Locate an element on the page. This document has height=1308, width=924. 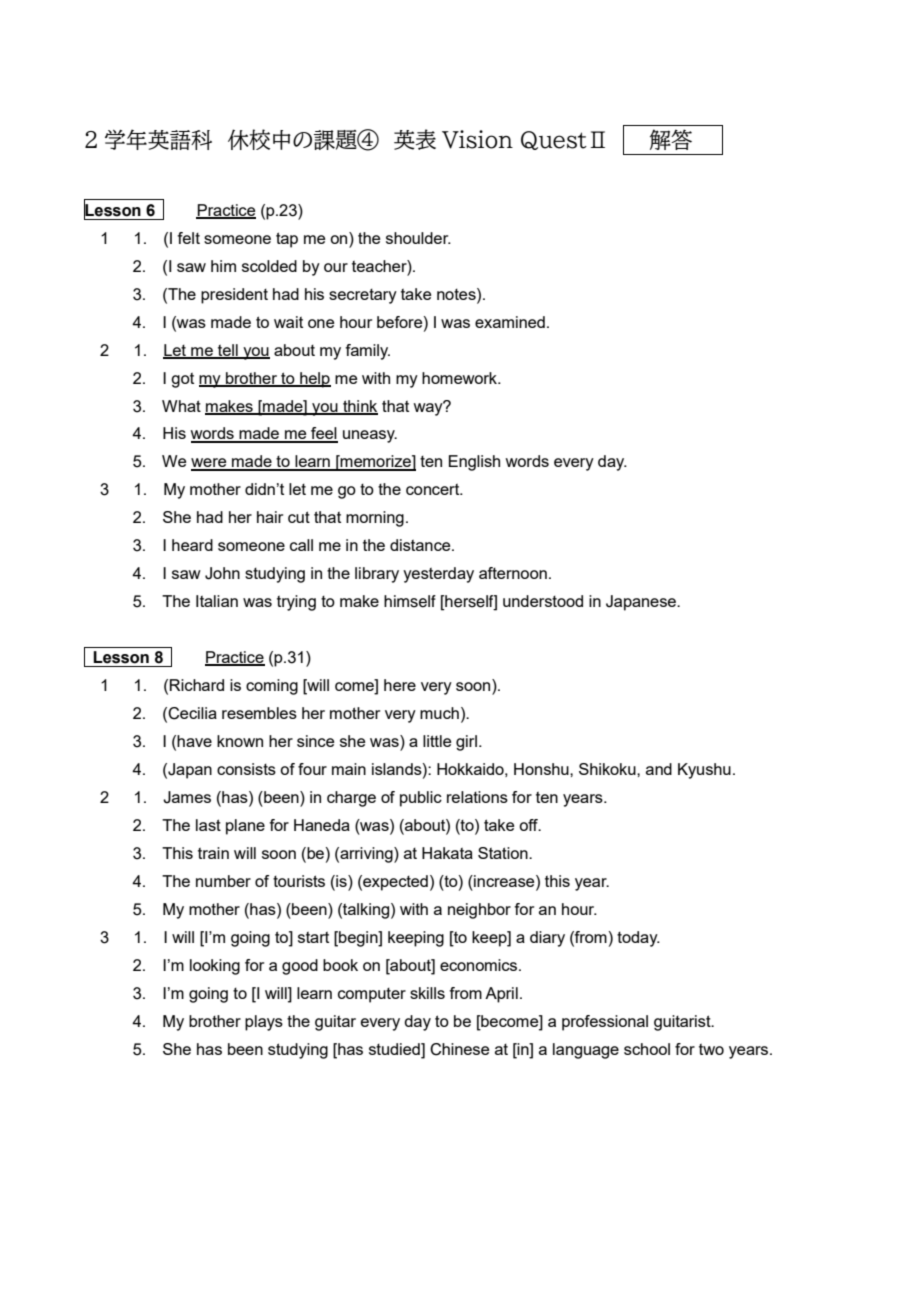
English is located at coordinates (474, 463).
